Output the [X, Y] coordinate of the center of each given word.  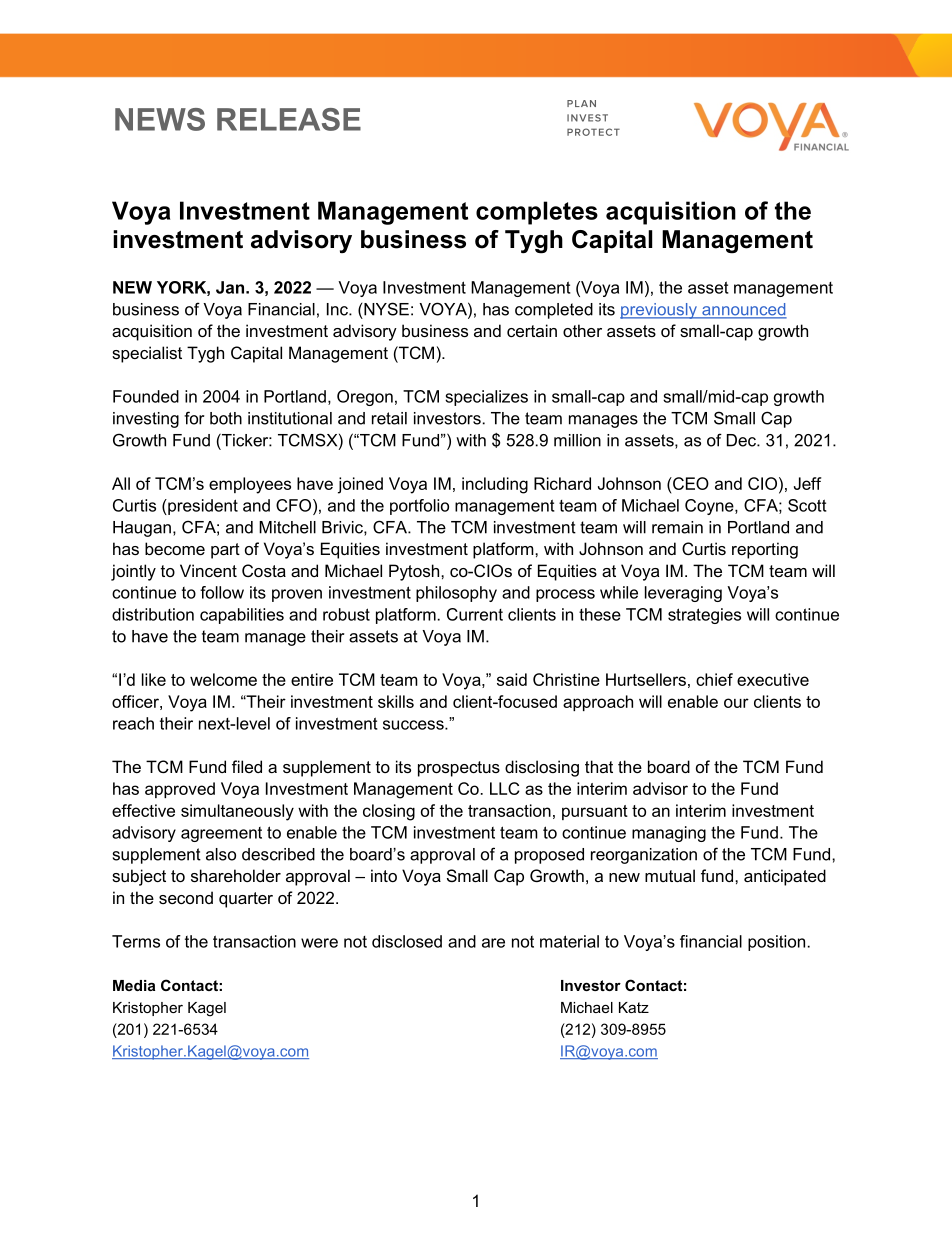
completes [537, 213]
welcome [223, 679]
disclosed [407, 941]
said [512, 679]
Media [134, 985]
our [736, 703]
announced [743, 310]
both [226, 418]
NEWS [160, 119]
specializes [486, 398]
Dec [742, 440]
